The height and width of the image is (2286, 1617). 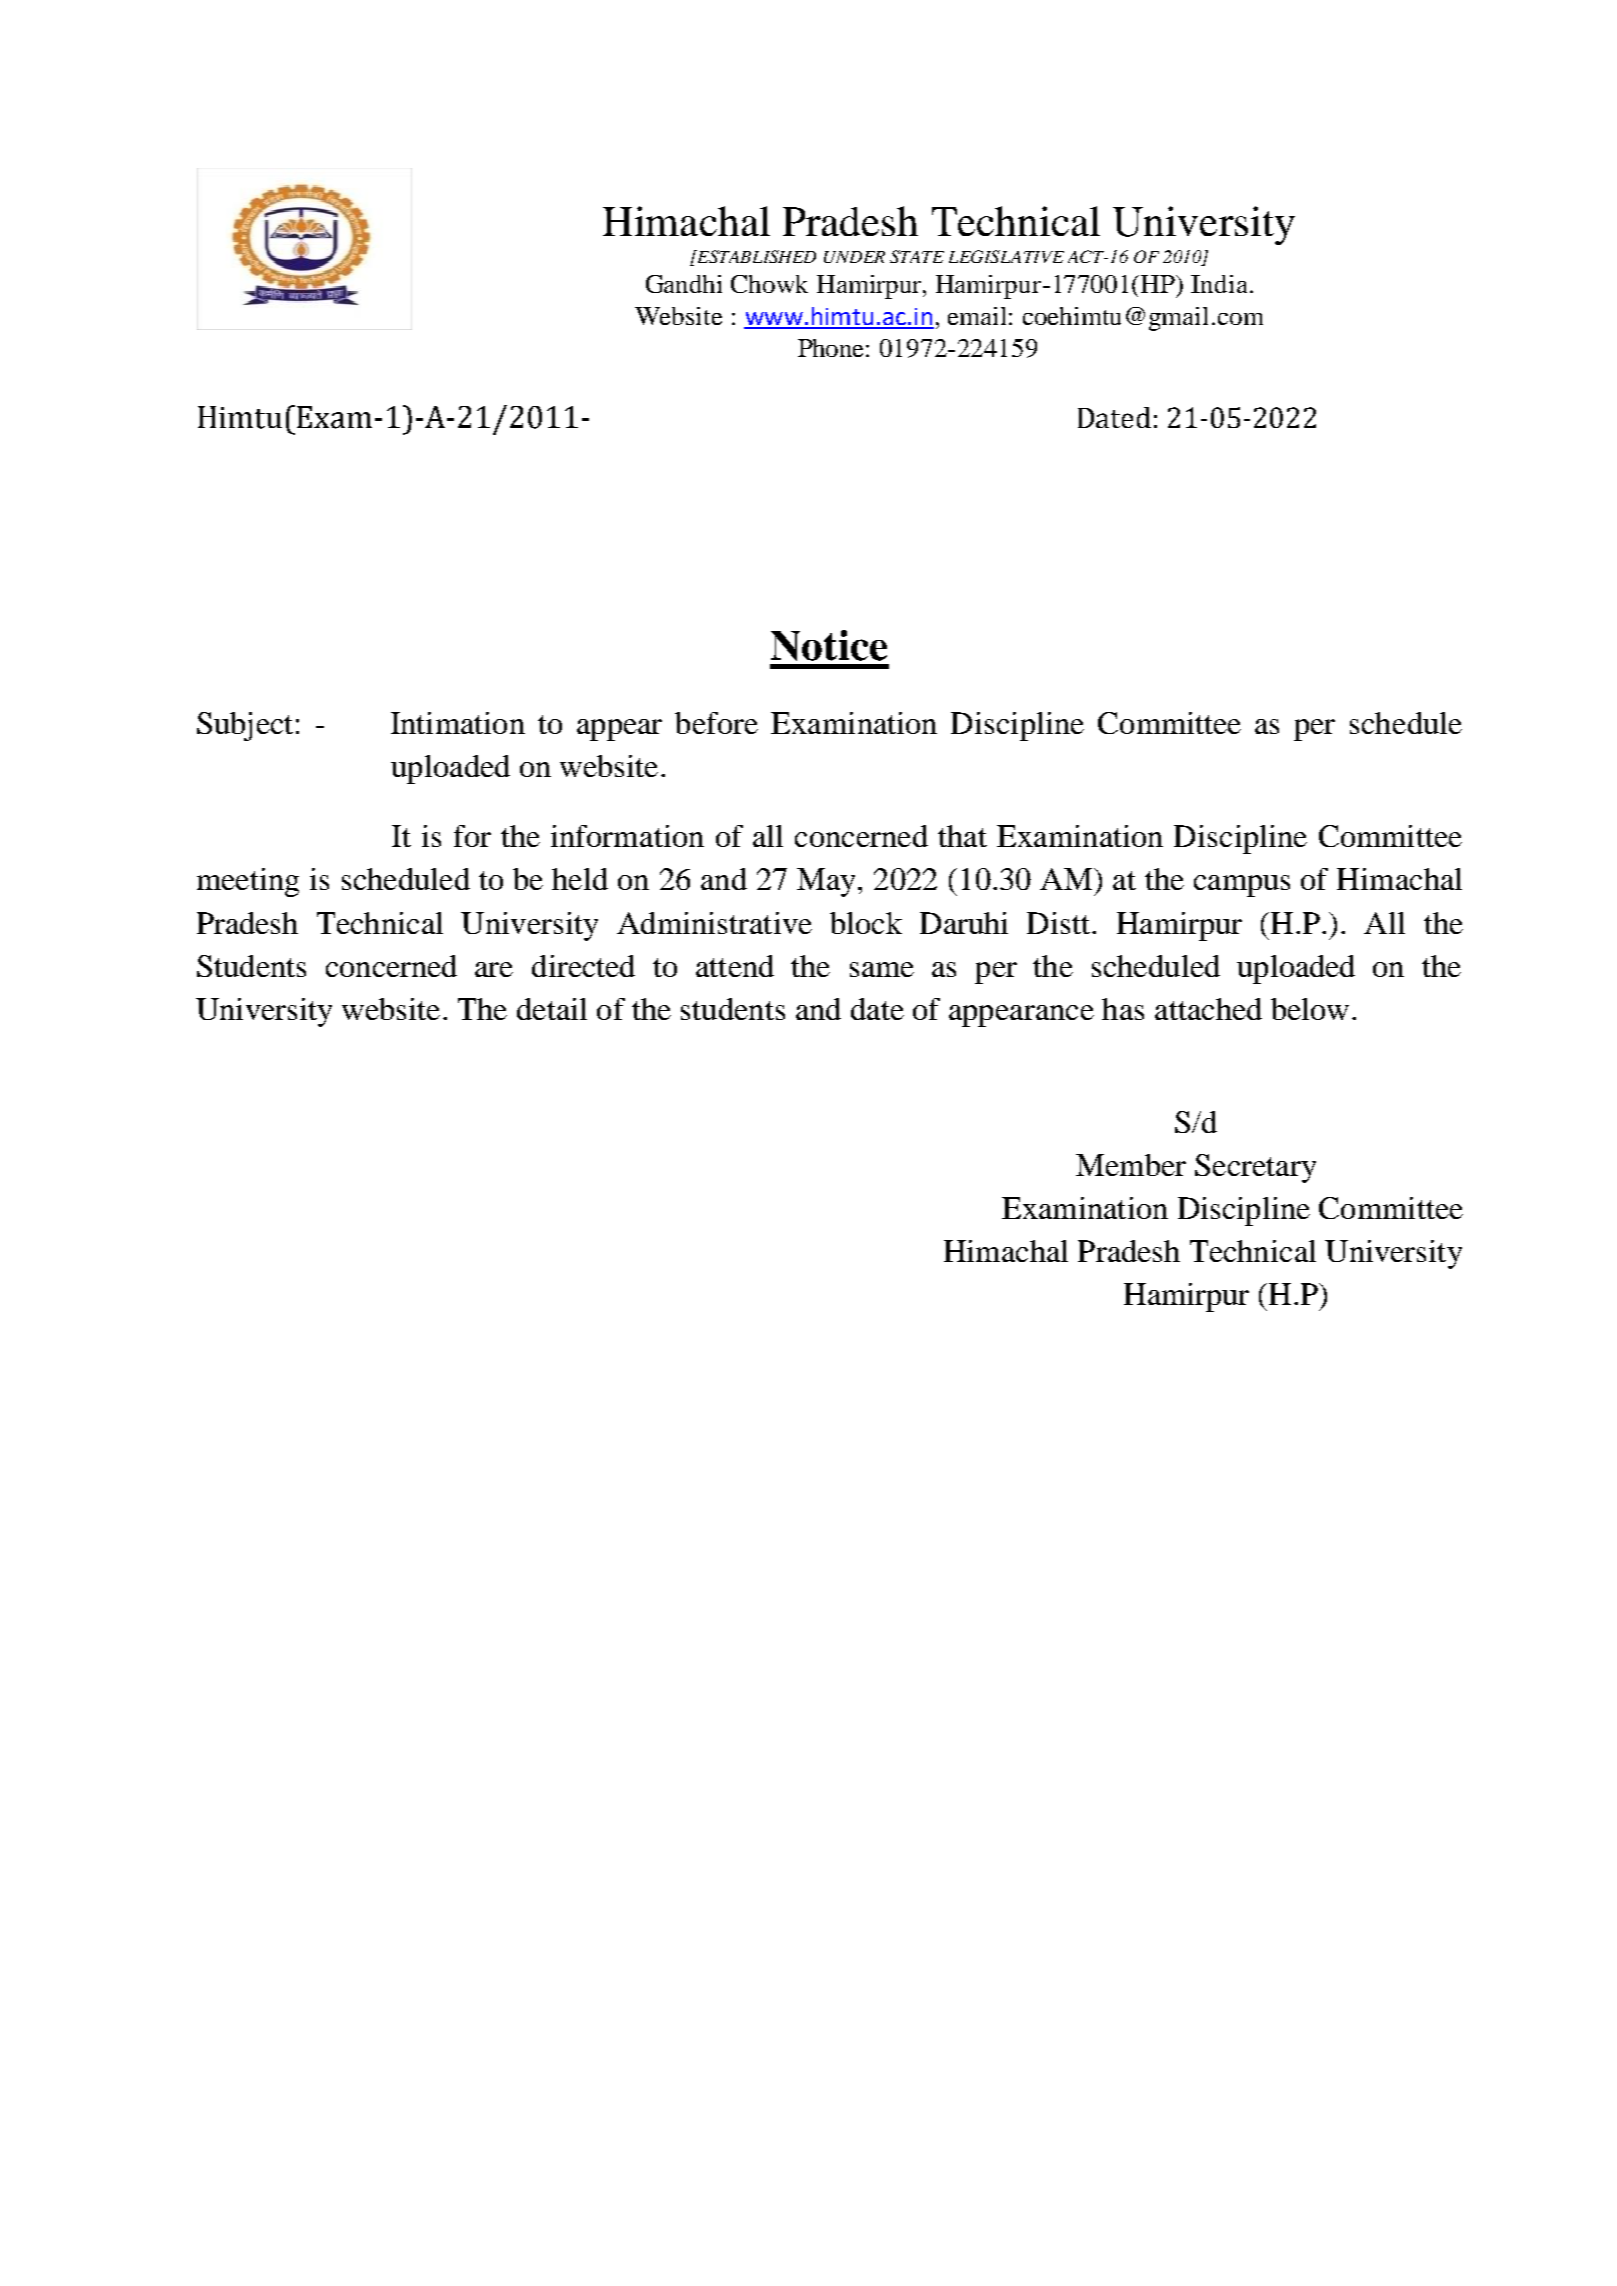 What do you see at coordinates (755, 256) in the image?
I see `ESTABLISHED` at bounding box center [755, 256].
